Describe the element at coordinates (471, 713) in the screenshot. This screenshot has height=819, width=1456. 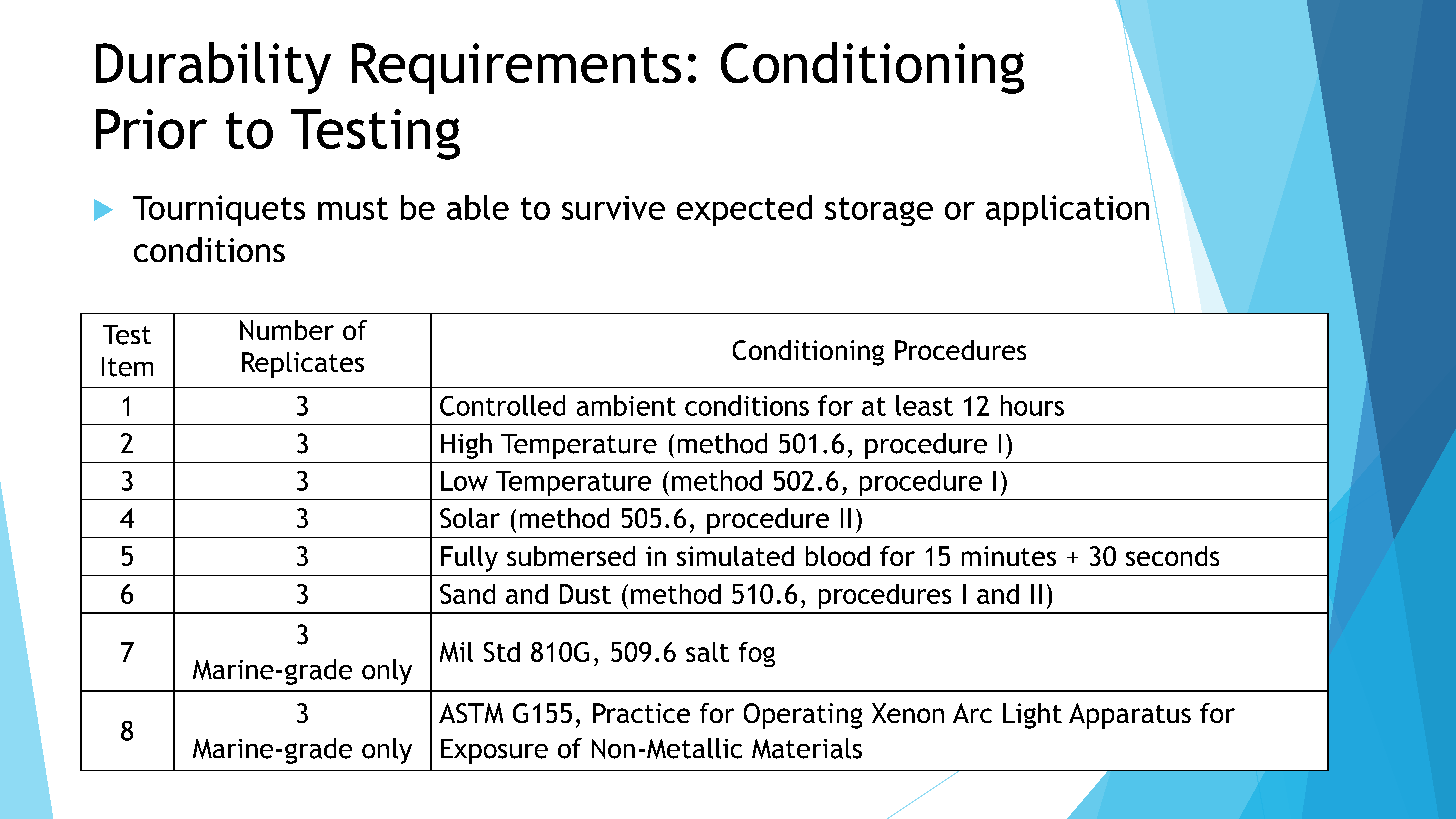
I see `ASTM` at that location.
